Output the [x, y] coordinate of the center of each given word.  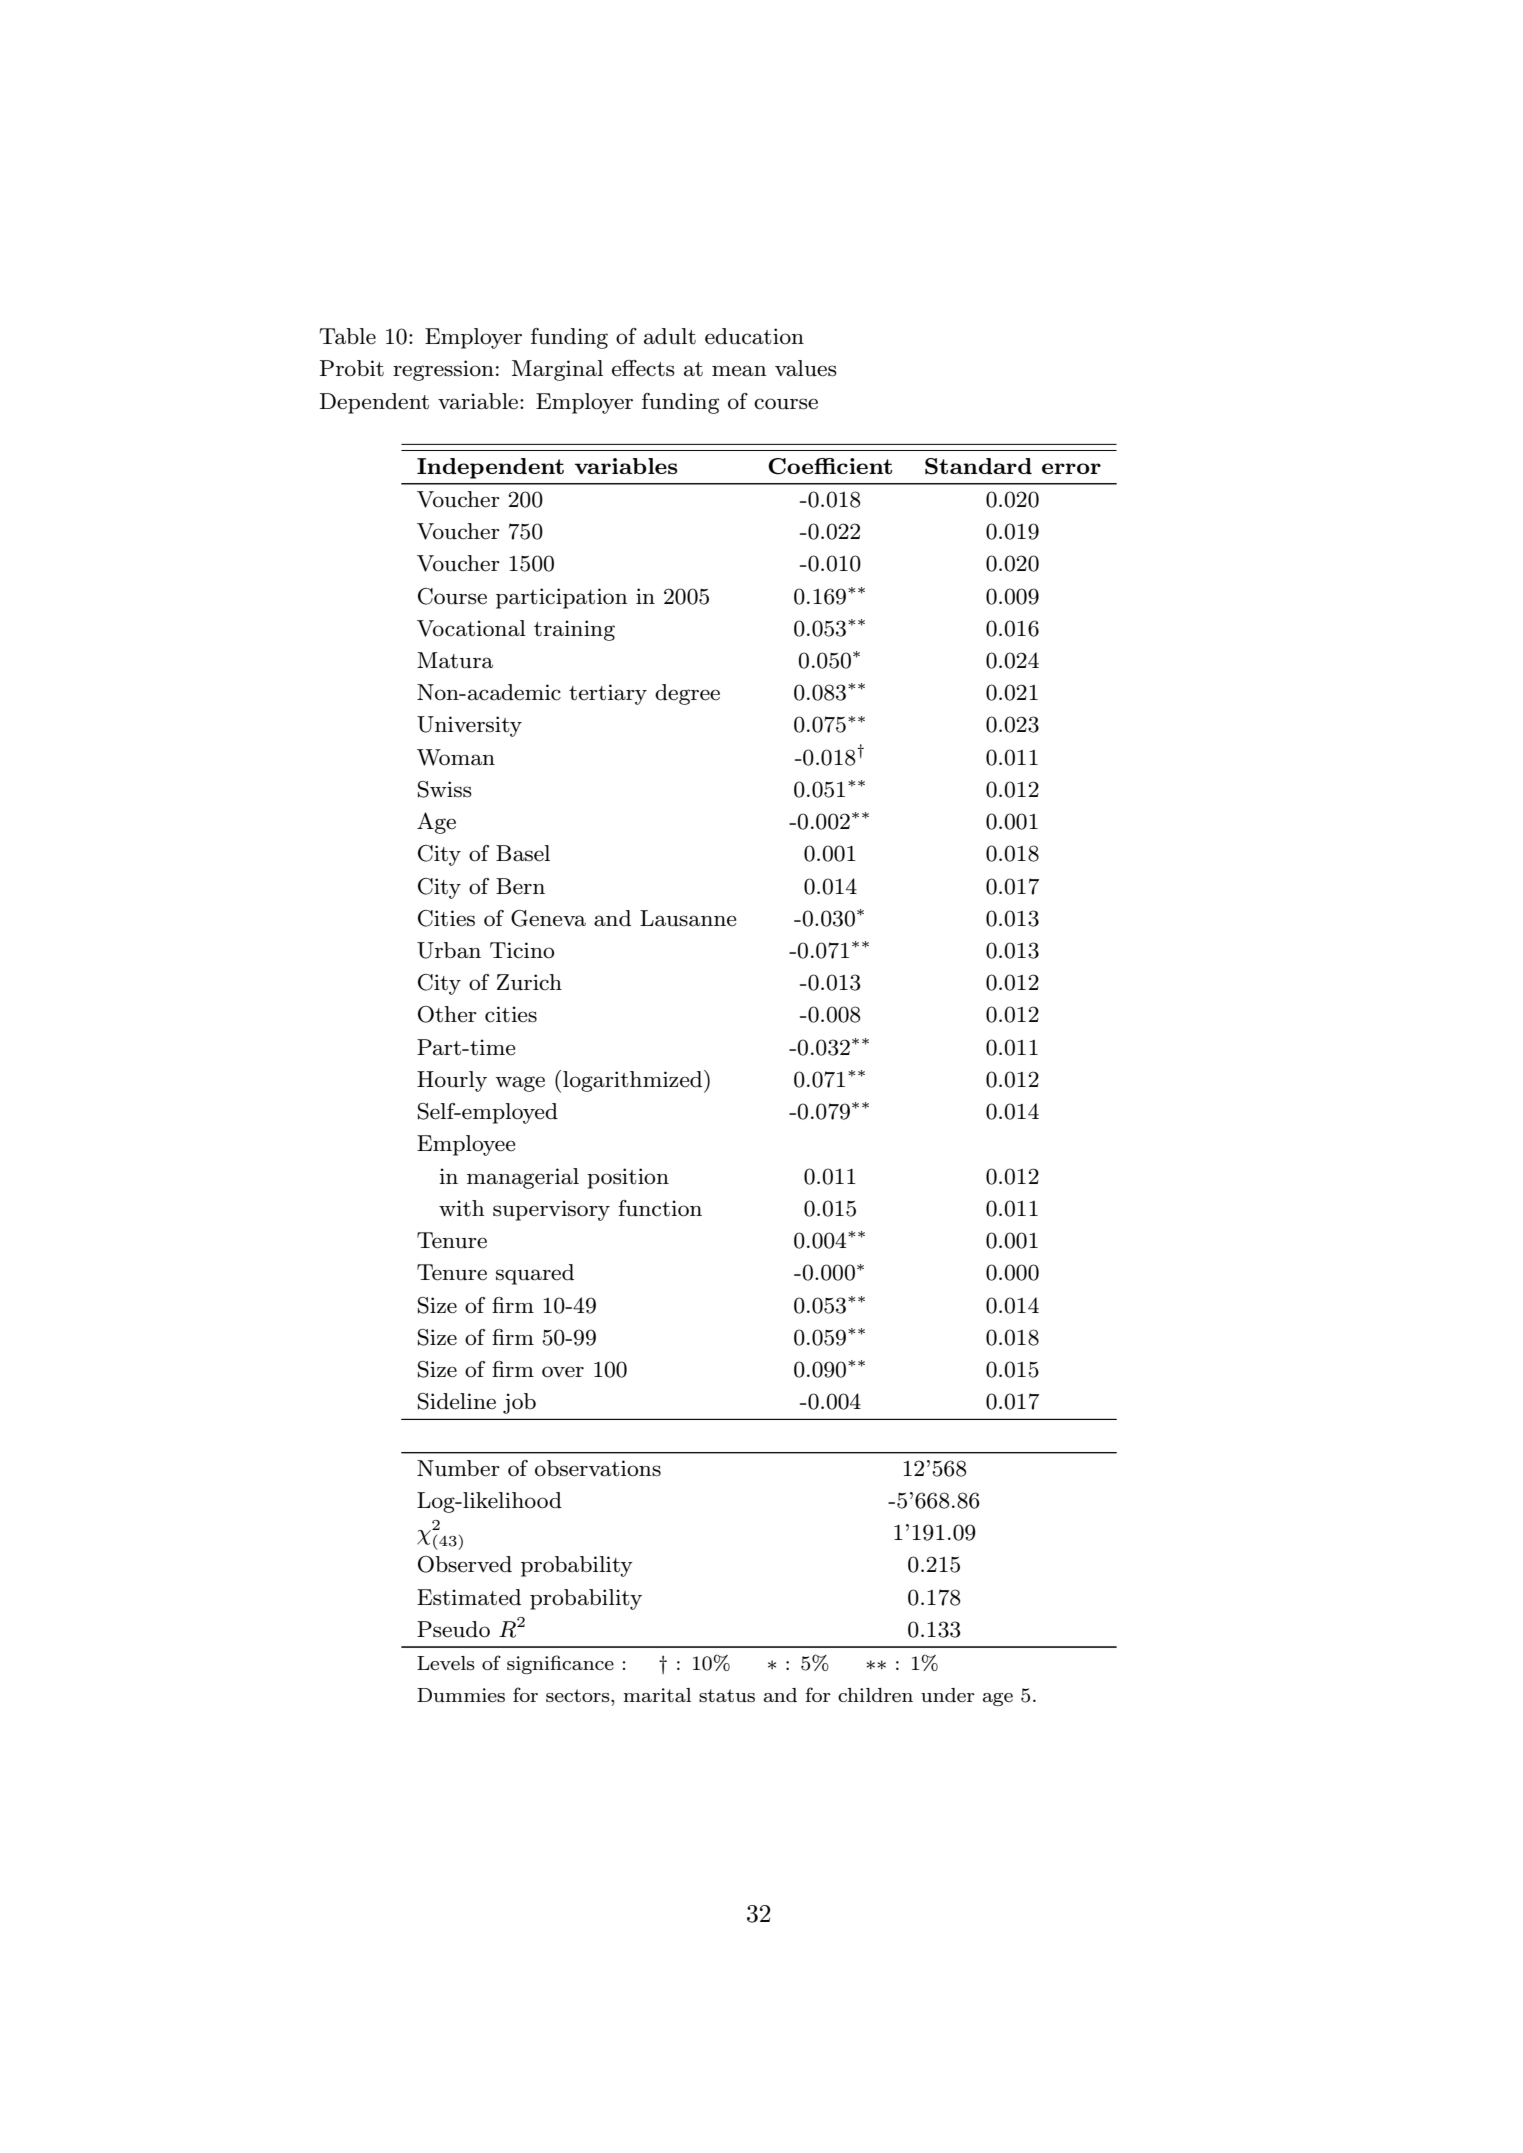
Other [447, 1014]
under [948, 1695]
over [563, 1372]
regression [443, 370]
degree [687, 694]
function [660, 1208]
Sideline [457, 1401]
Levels [446, 1663]
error [1071, 468]
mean [739, 371]
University [469, 726]
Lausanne [688, 918]
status [727, 1695]
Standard [978, 466]
